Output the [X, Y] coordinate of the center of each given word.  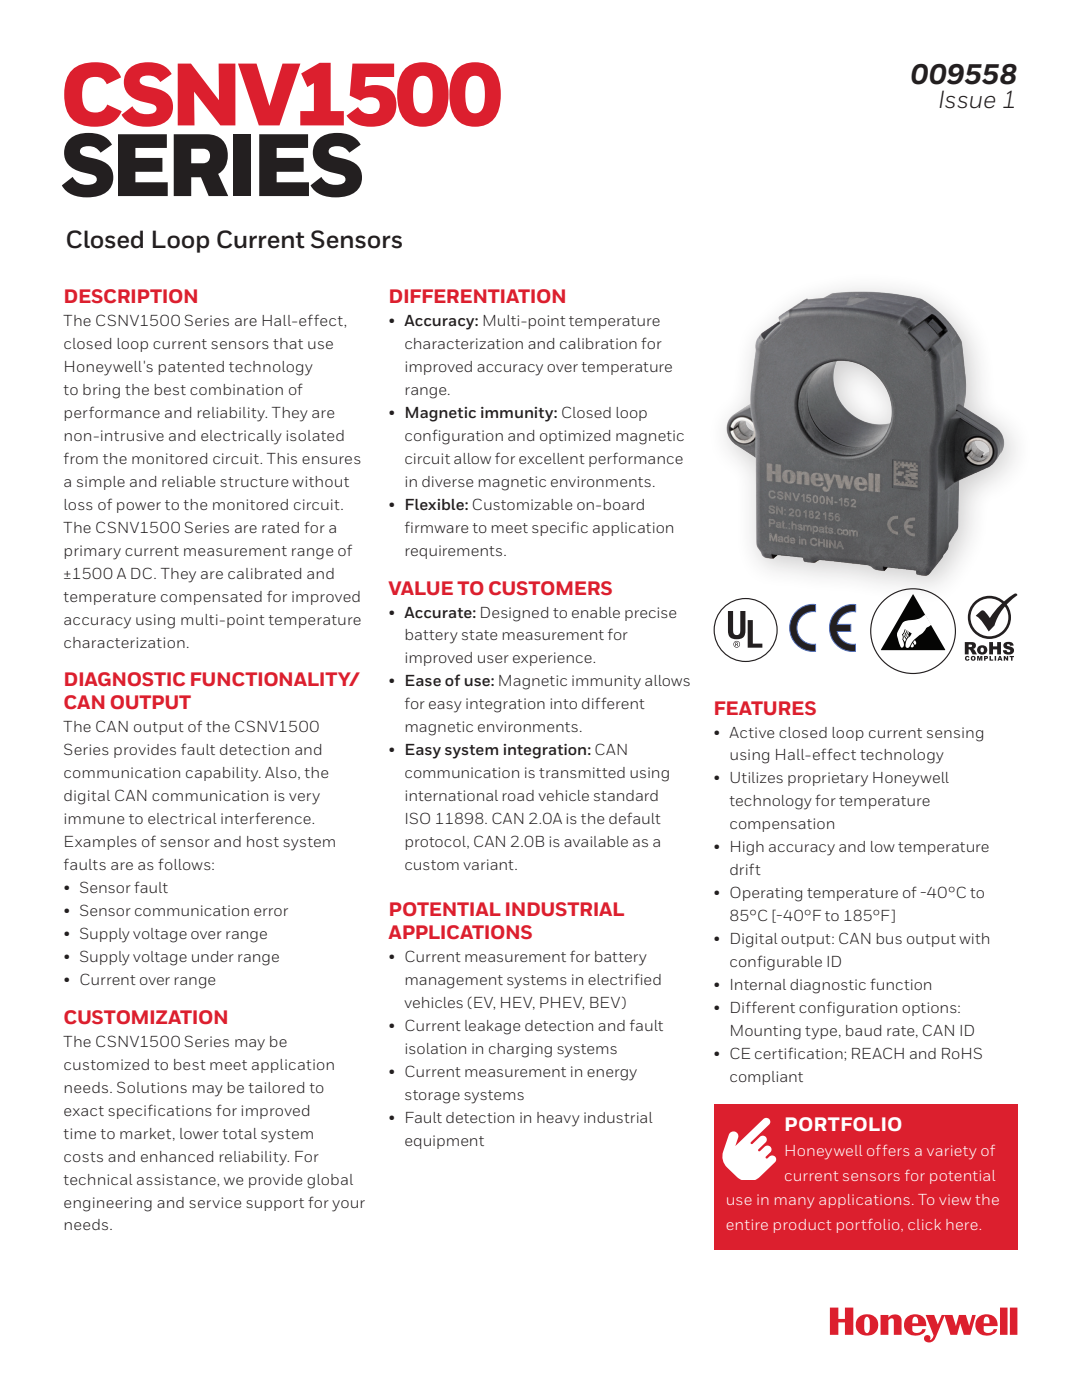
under [213, 956]
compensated [211, 598]
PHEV [562, 1003]
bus [889, 938]
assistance [177, 1179]
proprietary [828, 779]
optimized [575, 437]
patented [191, 368]
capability [223, 774]
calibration [598, 343]
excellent [552, 458]
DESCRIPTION [131, 296]
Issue [967, 99]
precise [651, 614]
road [518, 795]
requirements [455, 552]
